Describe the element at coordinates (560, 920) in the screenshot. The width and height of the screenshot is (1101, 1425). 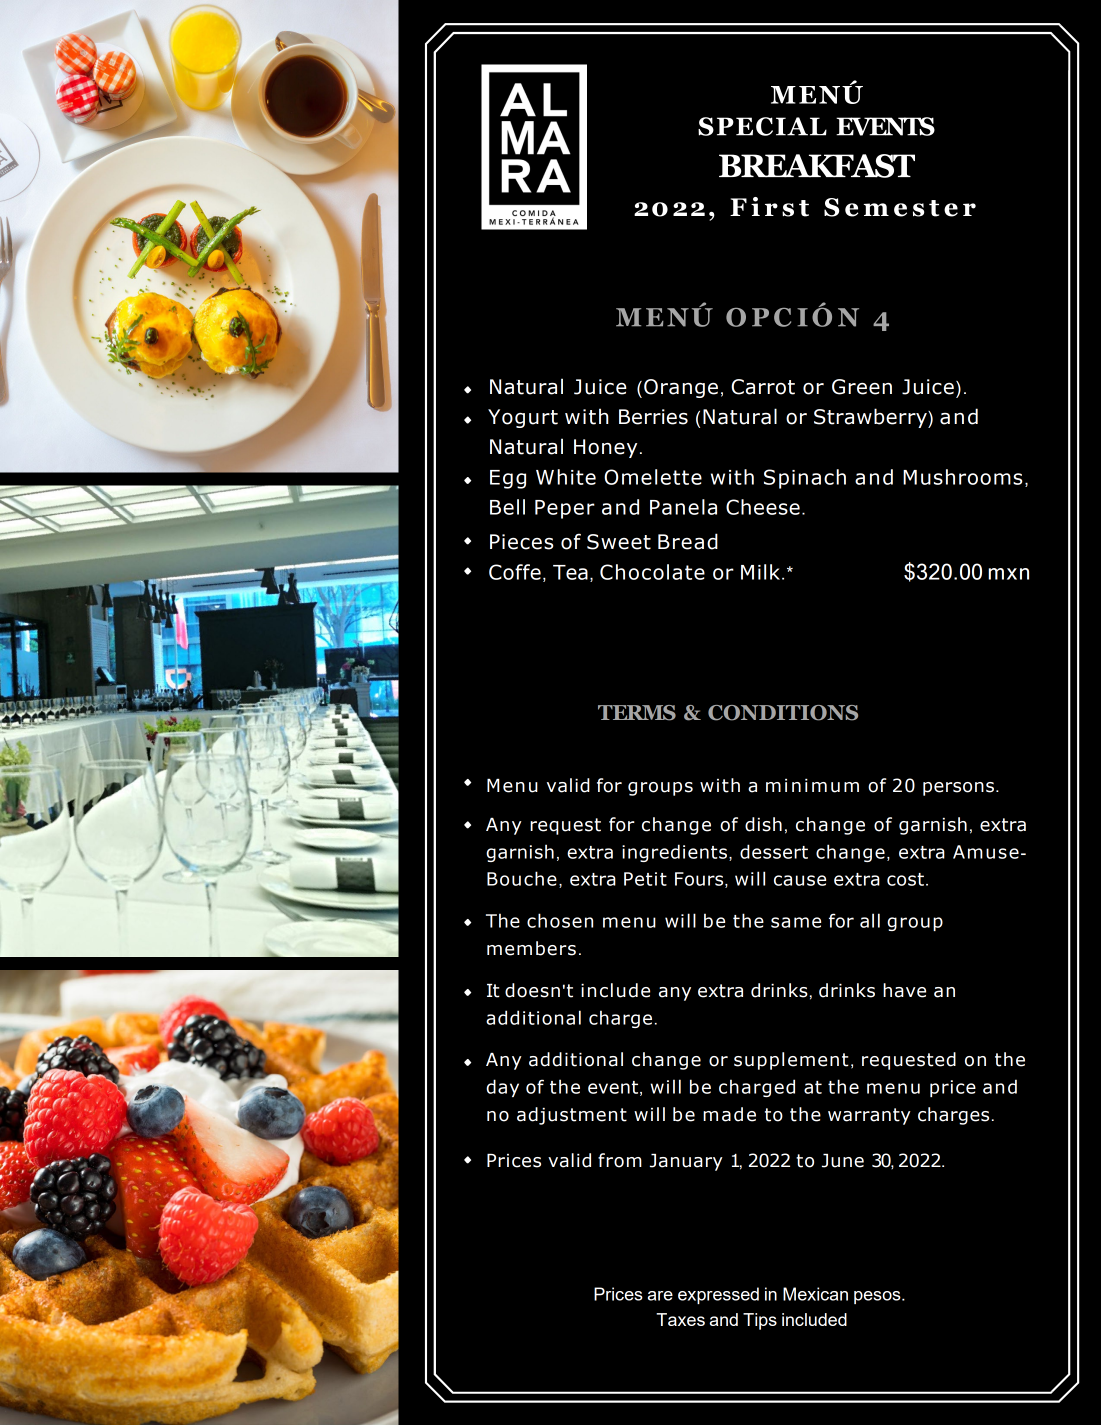
I see `chosen` at that location.
